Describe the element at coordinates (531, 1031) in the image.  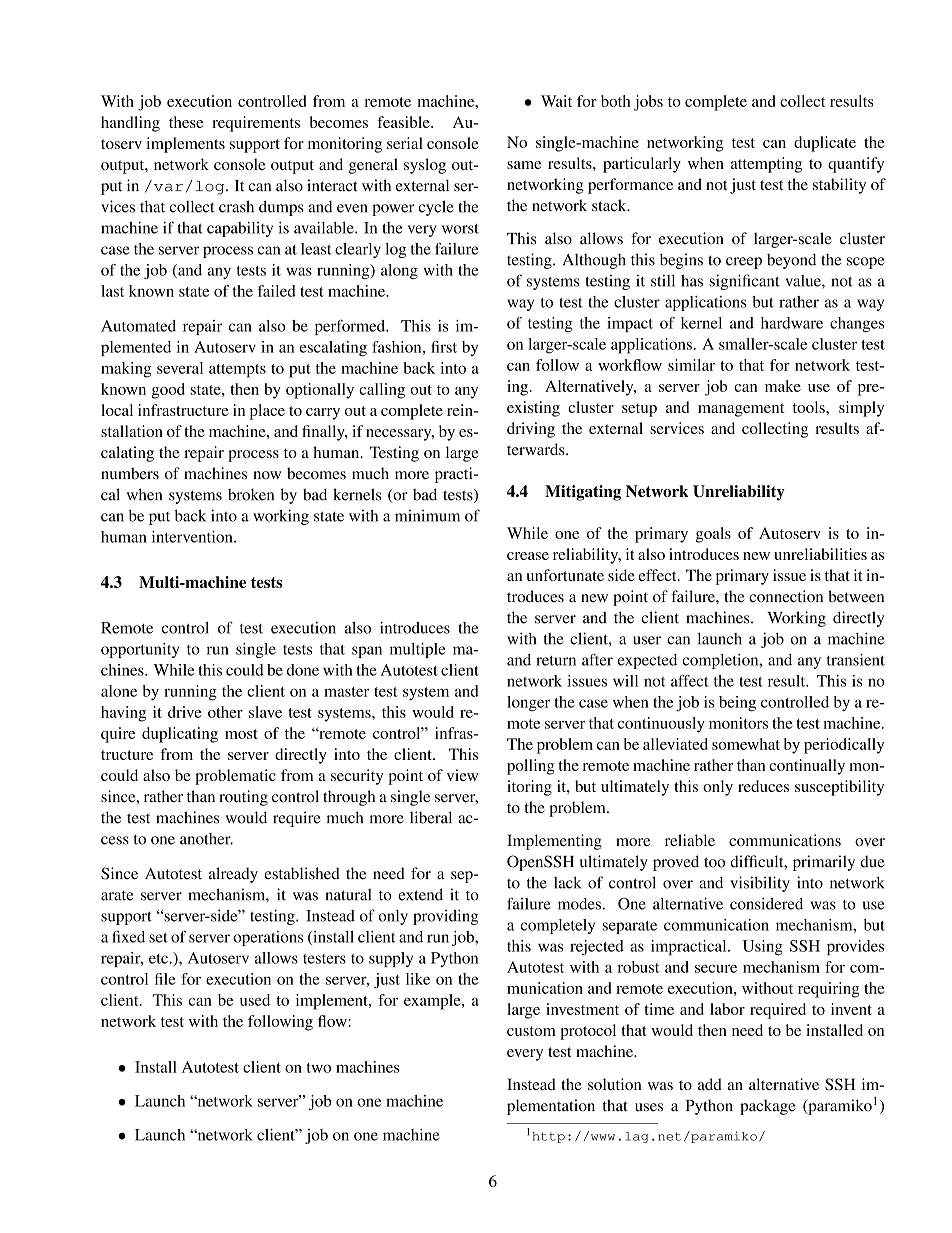
I see `custom` at that location.
